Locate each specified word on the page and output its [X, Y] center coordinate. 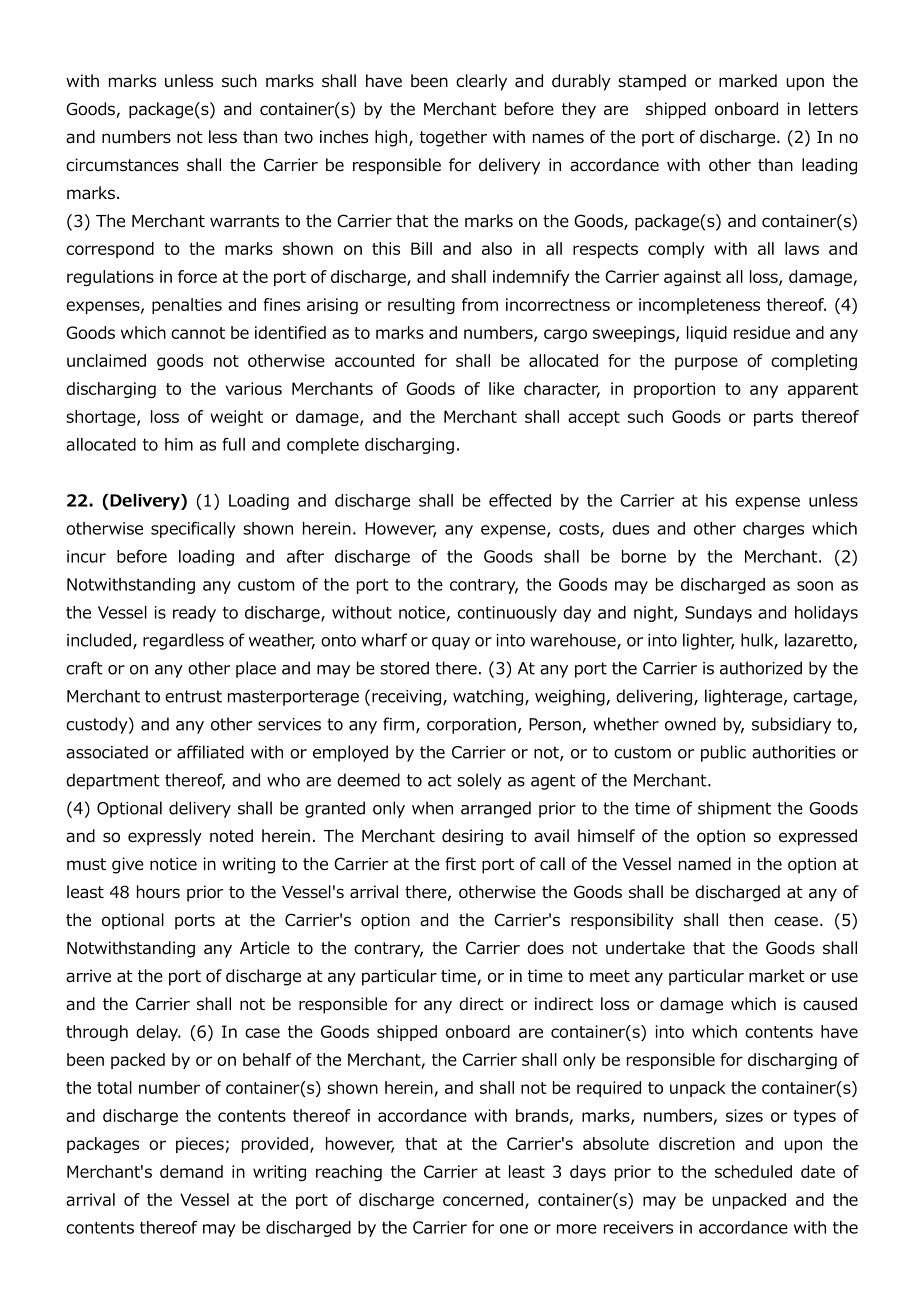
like [501, 388]
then [746, 919]
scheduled [753, 1171]
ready [194, 614]
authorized [761, 668]
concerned [483, 1199]
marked [748, 81]
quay [451, 643]
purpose [706, 363]
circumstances [122, 165]
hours [158, 892]
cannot [198, 333]
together [453, 138]
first [460, 863]
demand [191, 1171]
